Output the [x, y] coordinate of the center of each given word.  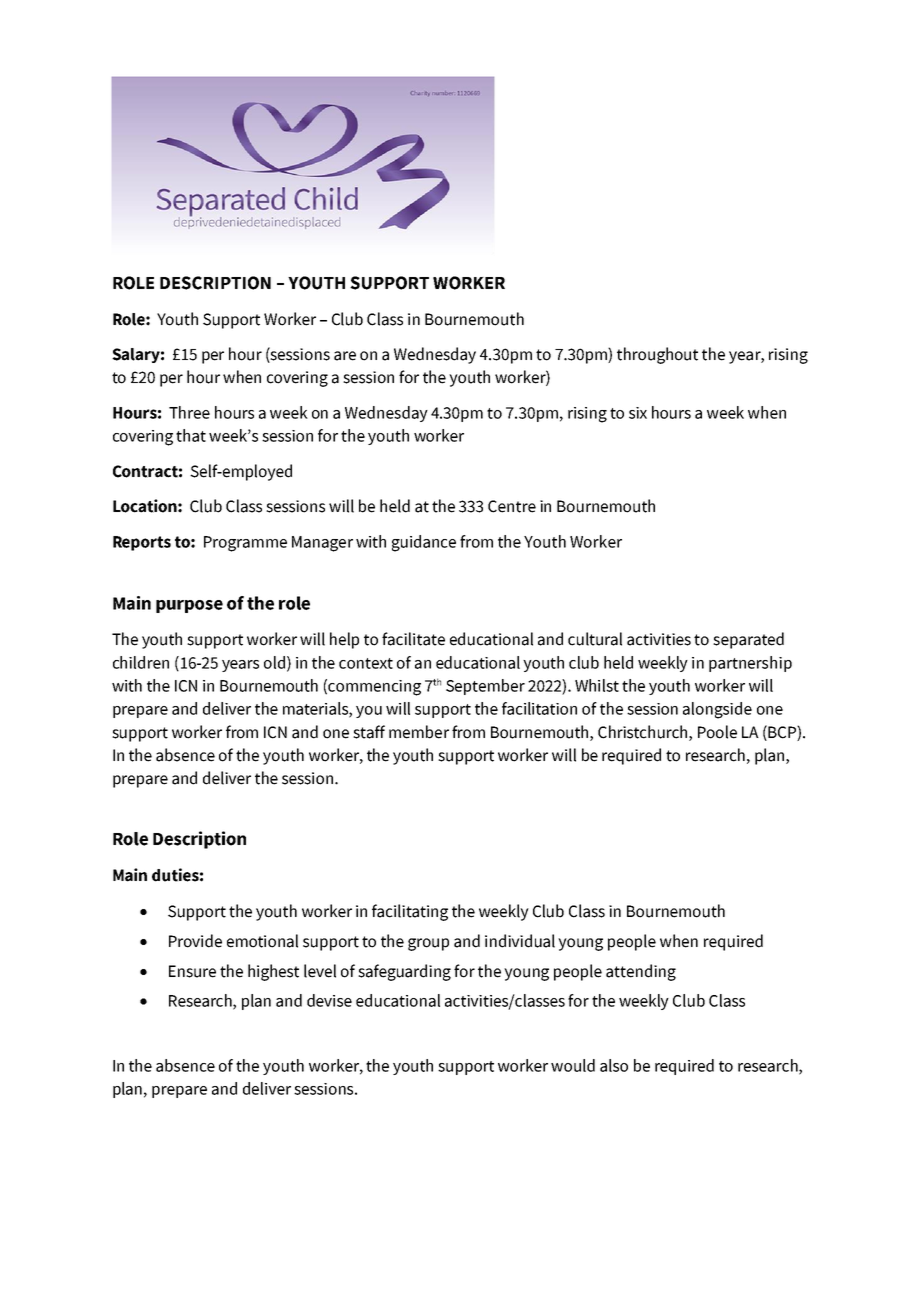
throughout [657, 355]
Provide [195, 941]
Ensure [192, 971]
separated [748, 640]
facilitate [413, 639]
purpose [189, 606]
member [419, 732]
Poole [717, 732]
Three [189, 412]
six [638, 413]
